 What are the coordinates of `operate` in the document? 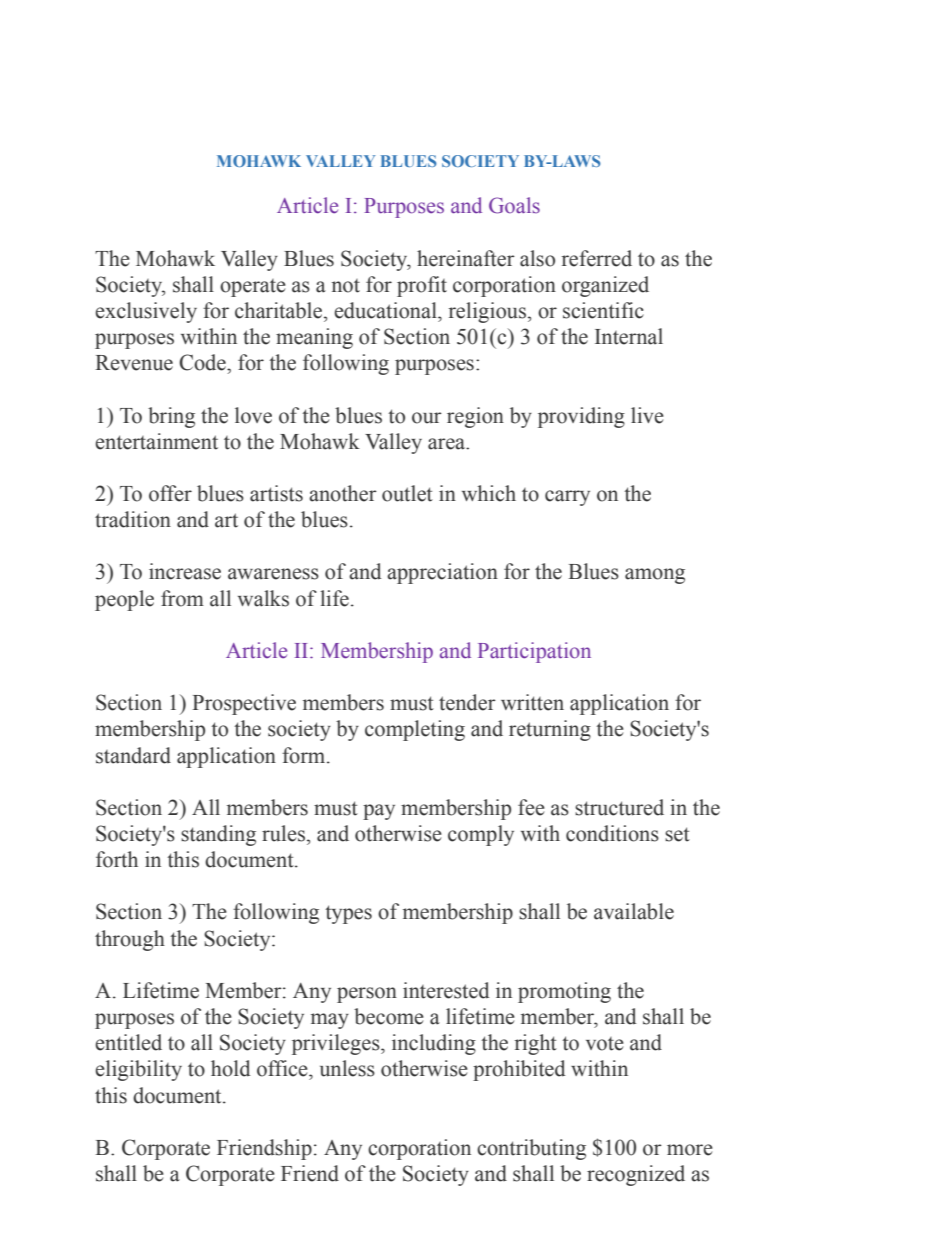 It's located at (253, 288).
